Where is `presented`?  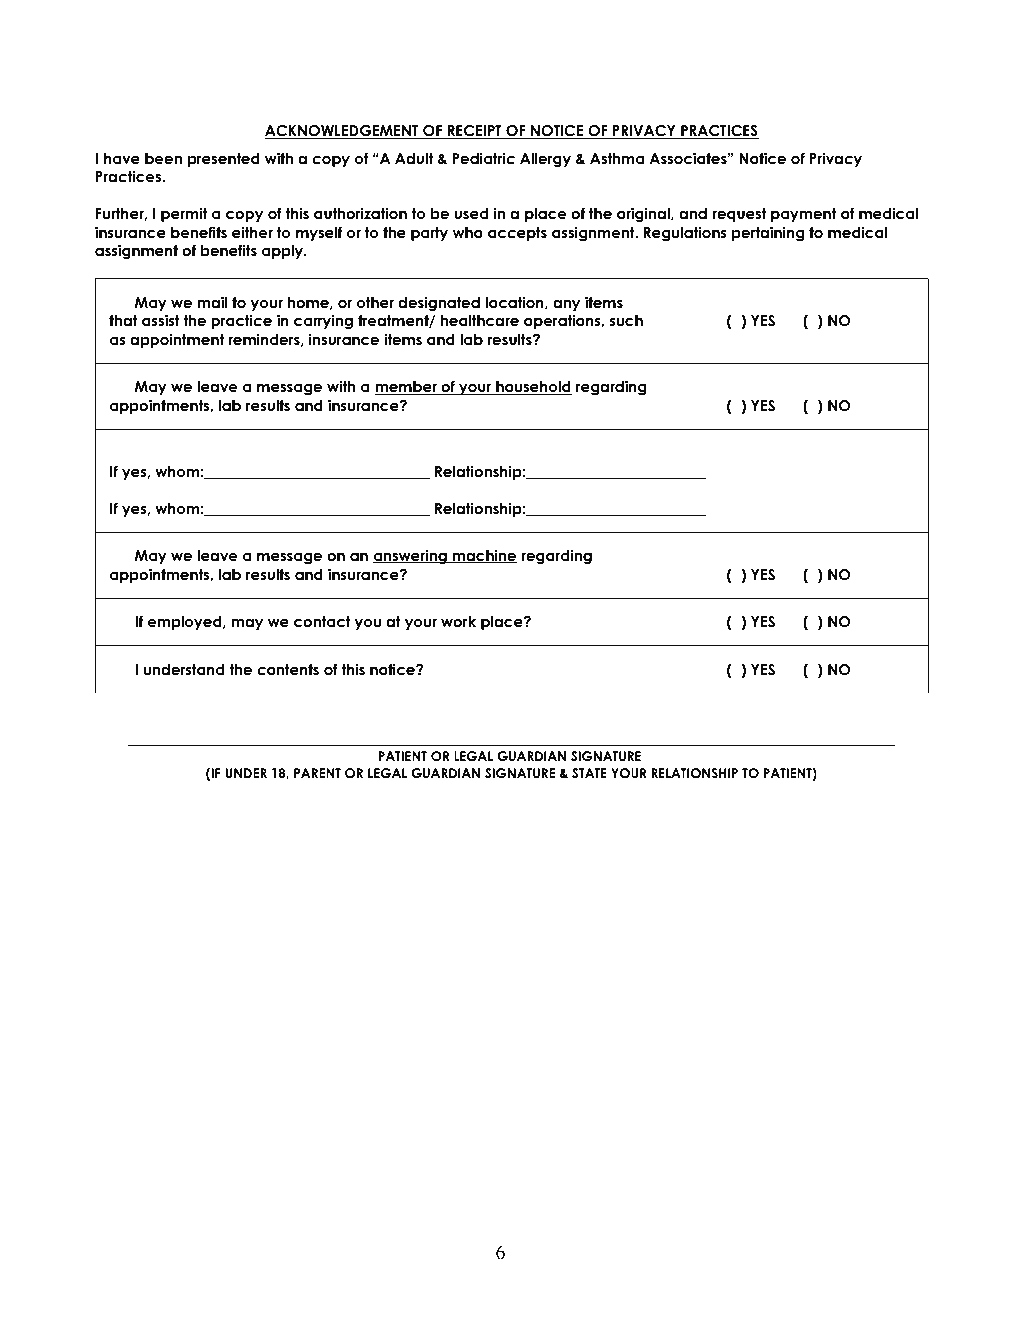 presented is located at coordinates (224, 160).
